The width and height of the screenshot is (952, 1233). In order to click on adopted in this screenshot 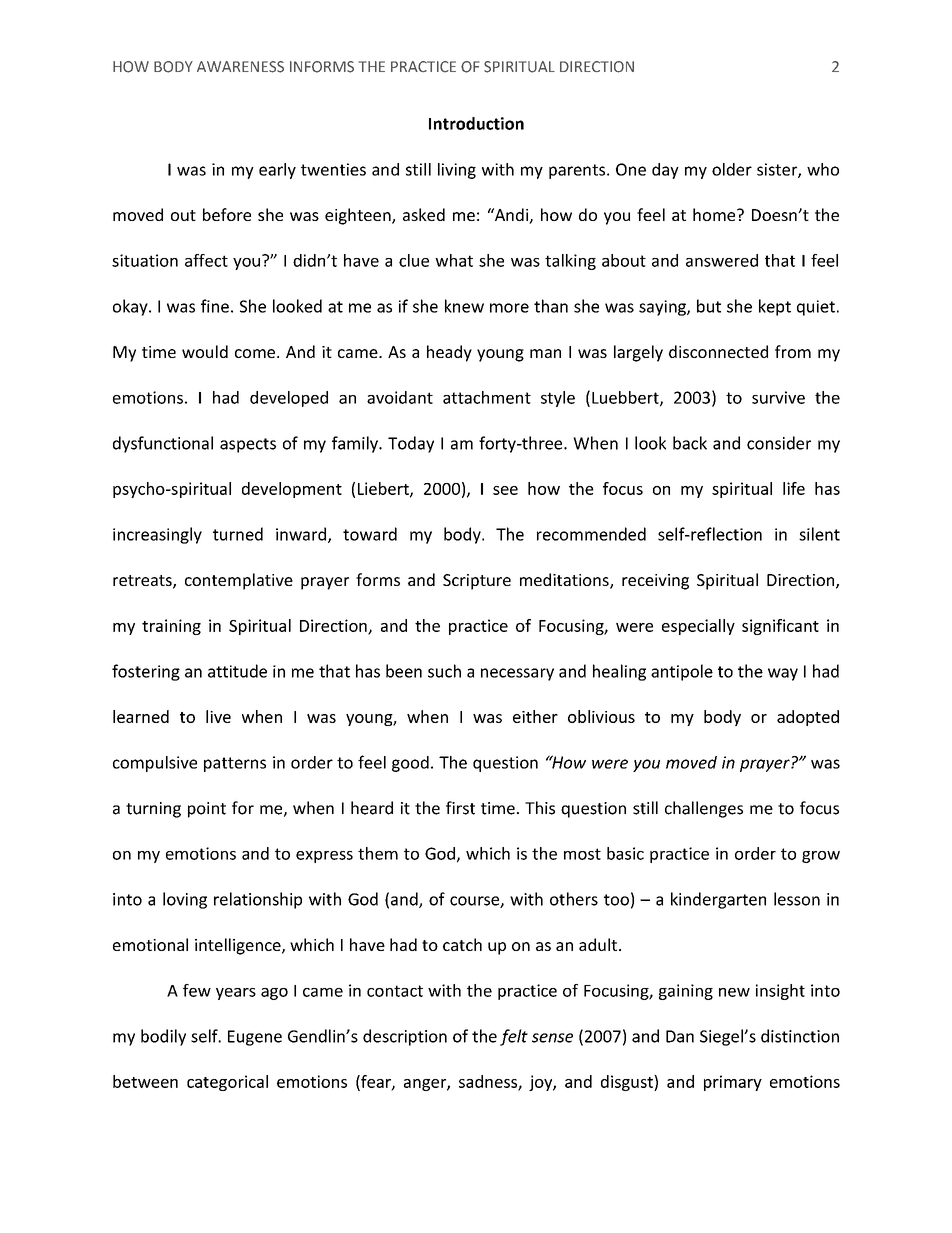, I will do `click(808, 718)`.
